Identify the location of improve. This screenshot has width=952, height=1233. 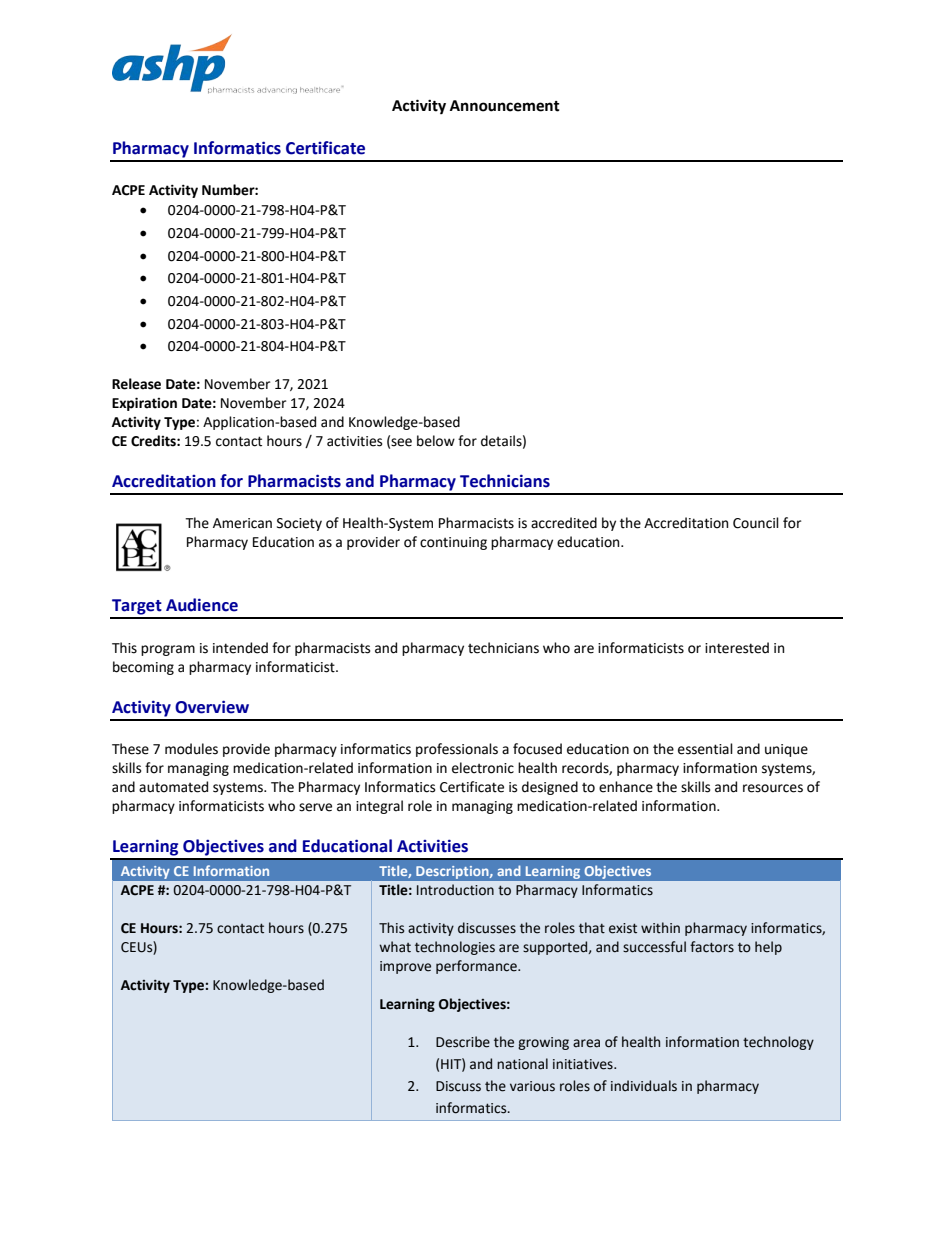
(405, 967).
